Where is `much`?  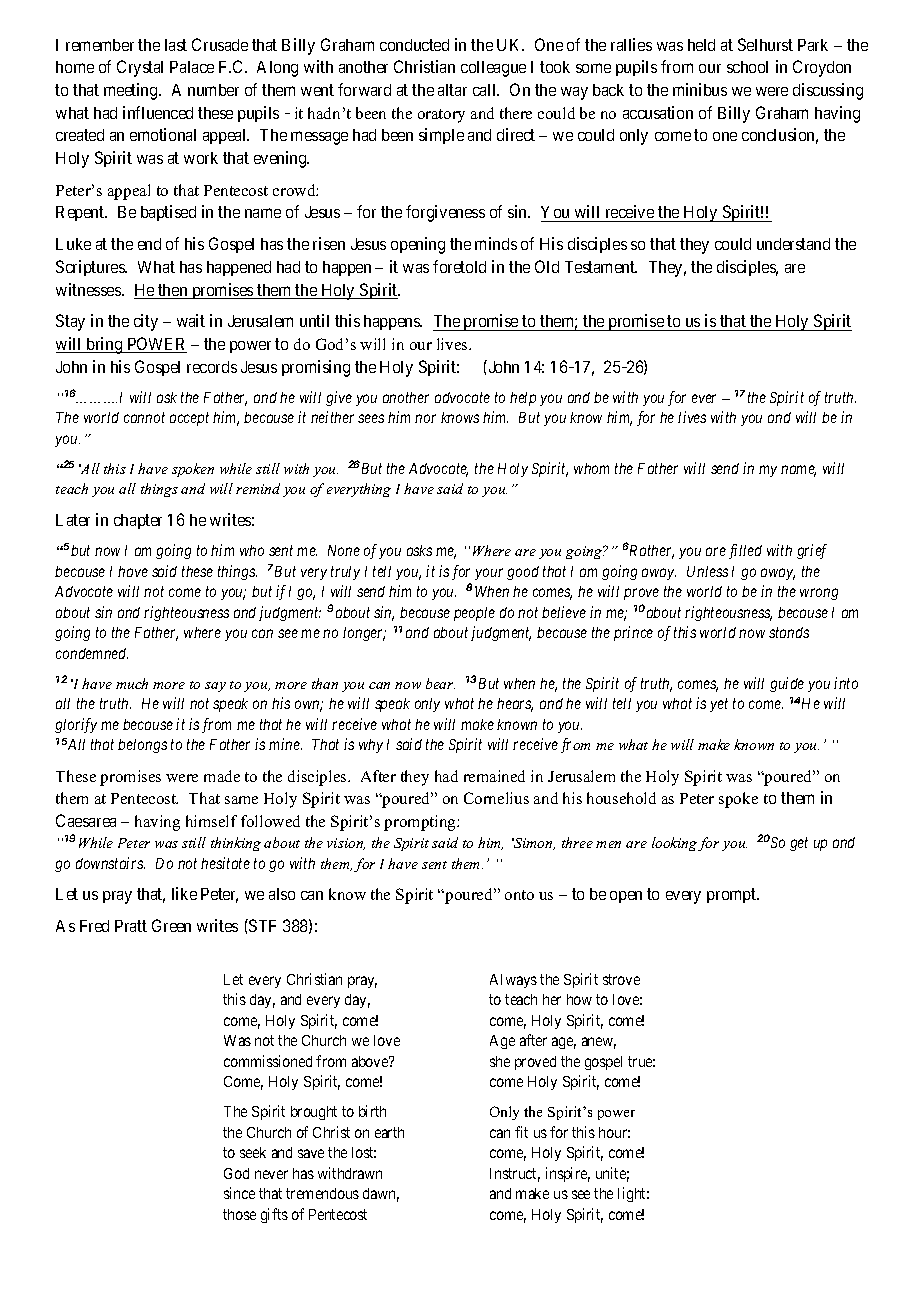
much is located at coordinates (132, 683).
